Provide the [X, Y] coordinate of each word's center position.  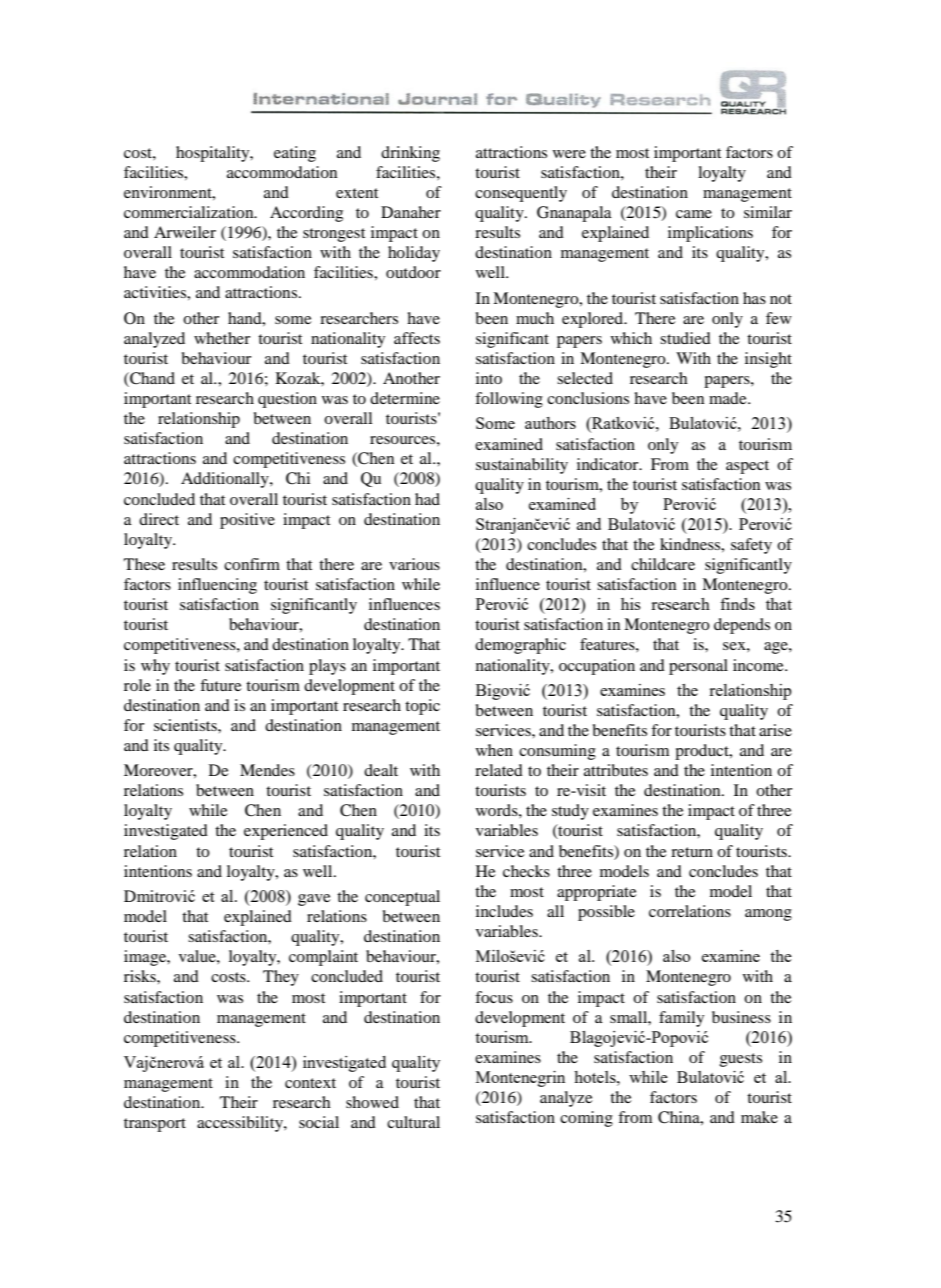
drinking [410, 154]
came [694, 214]
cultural [413, 1122]
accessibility [241, 1124]
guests [741, 1060]
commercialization [190, 212]
